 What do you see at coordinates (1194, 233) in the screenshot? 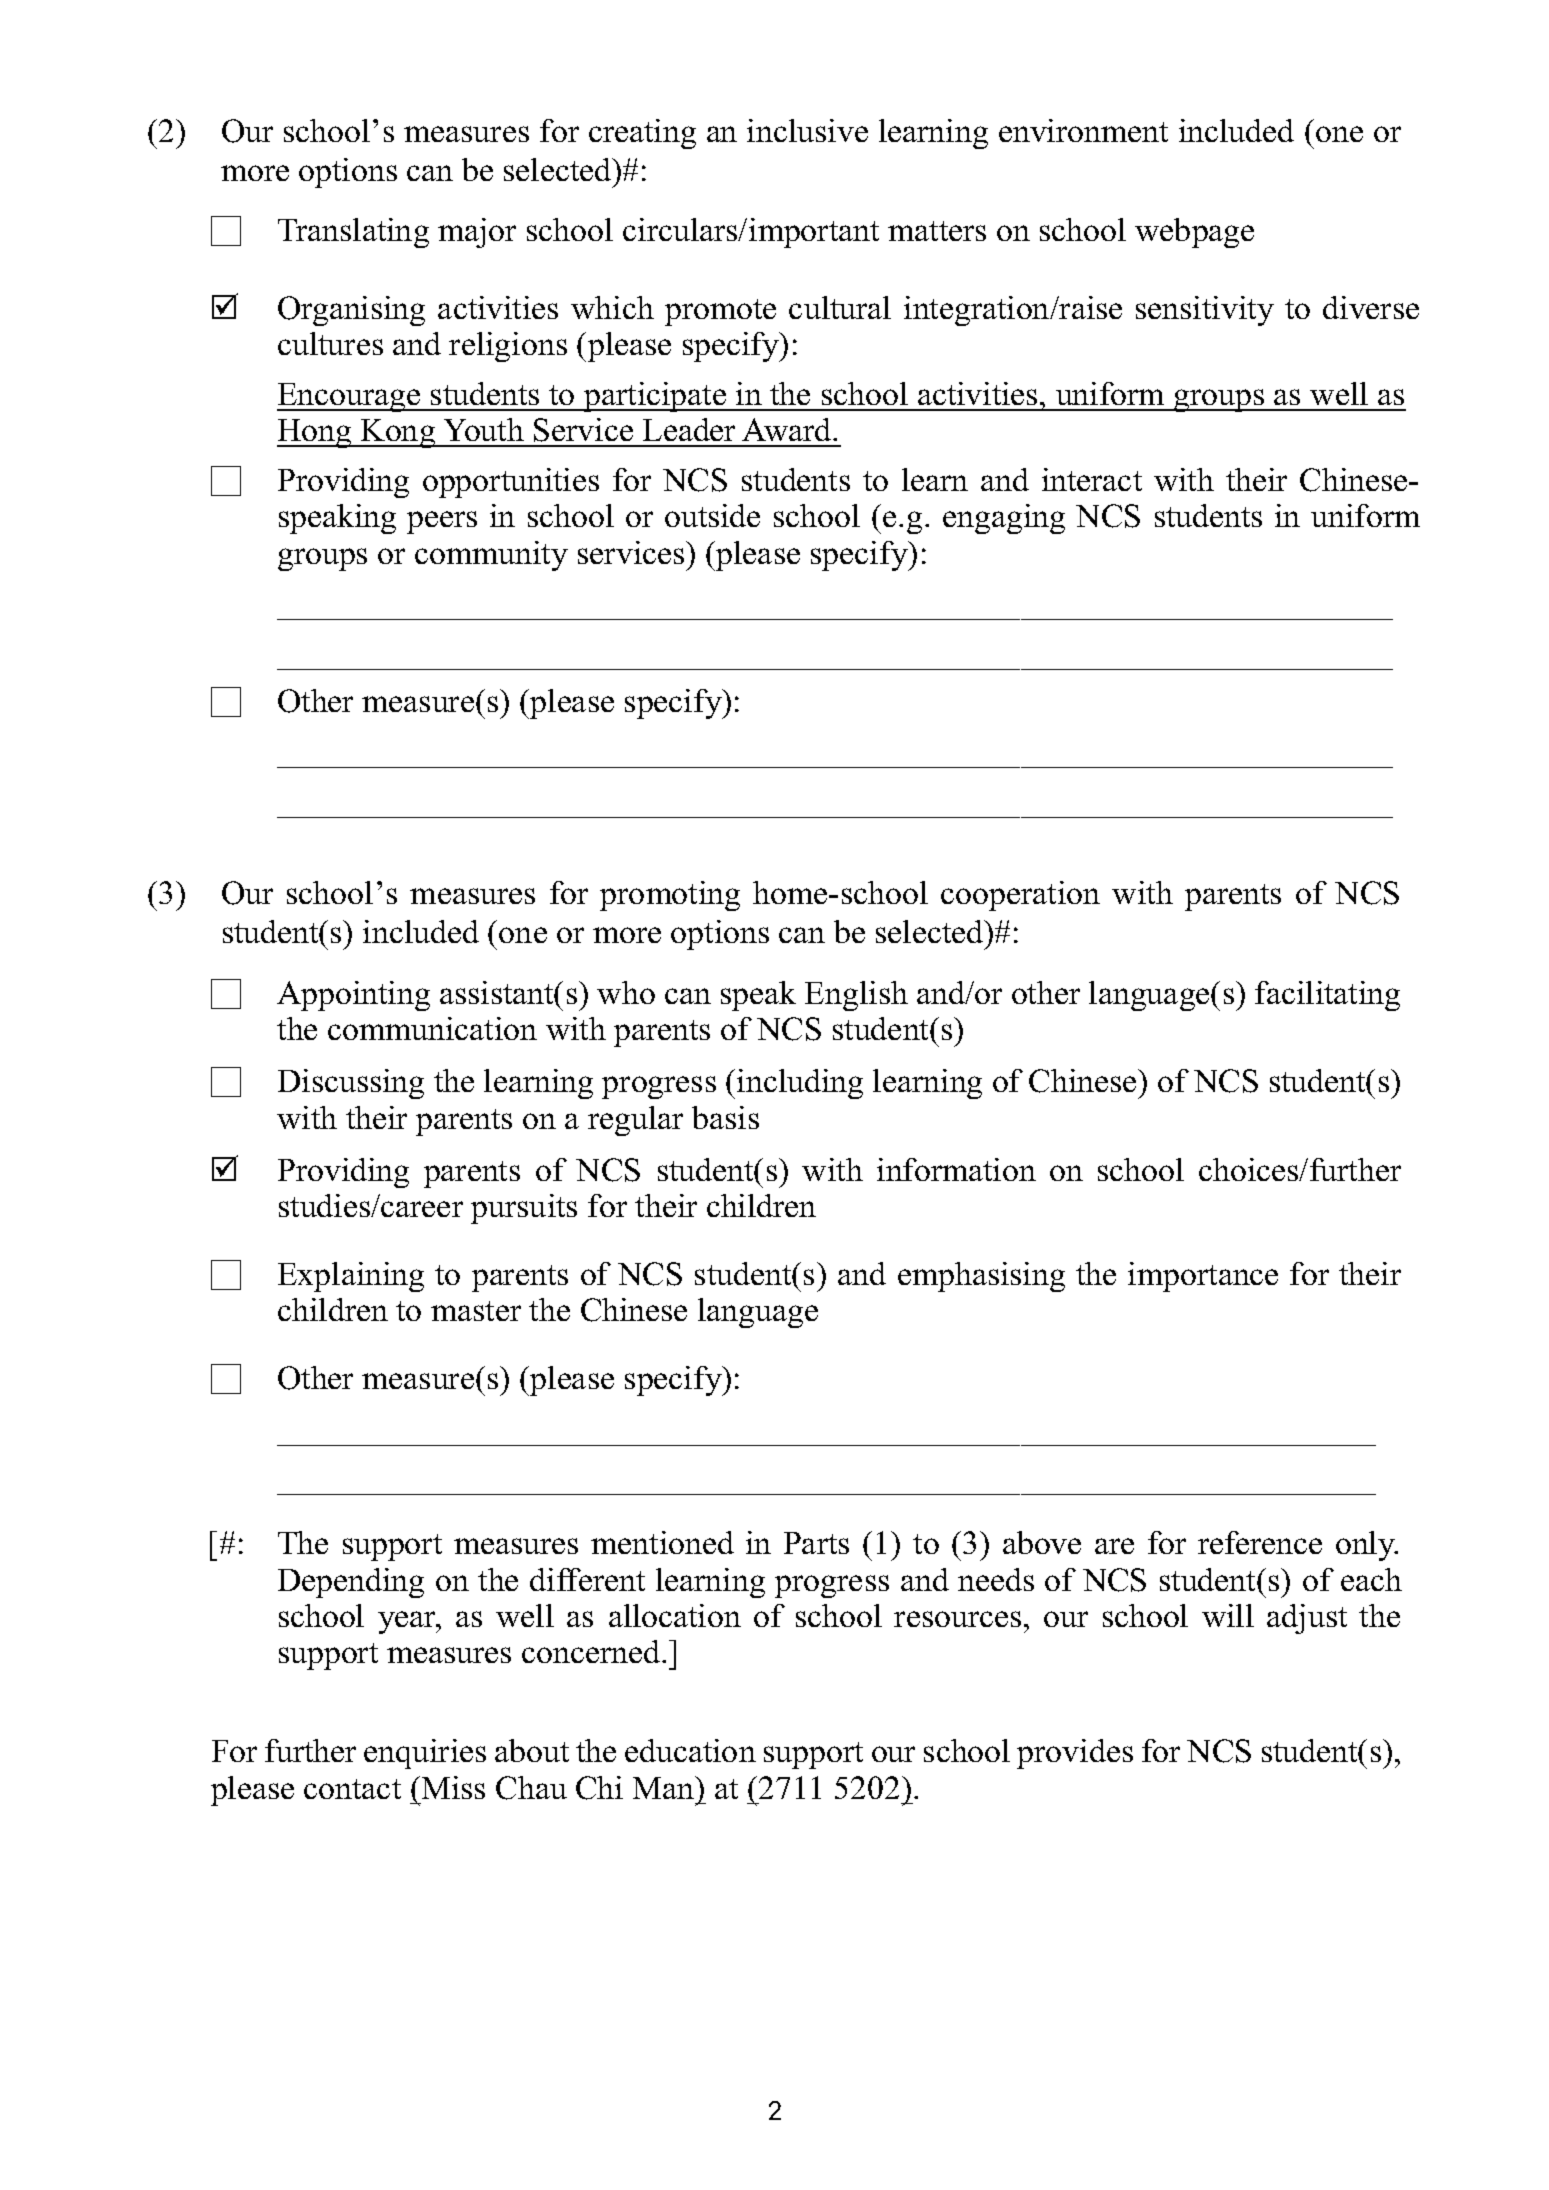
I see `webpage` at bounding box center [1194, 233].
